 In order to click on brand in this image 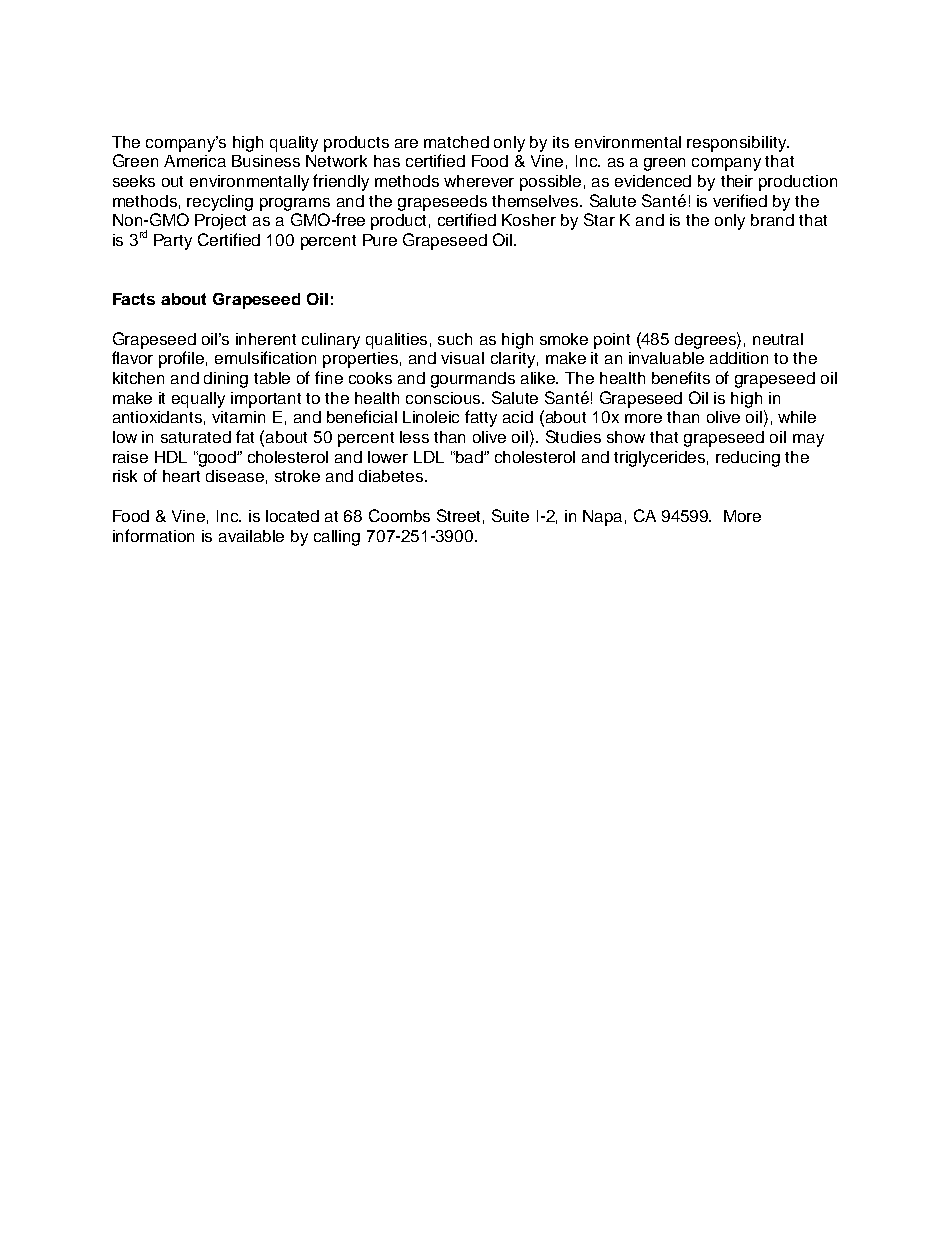, I will do `click(772, 220)`.
